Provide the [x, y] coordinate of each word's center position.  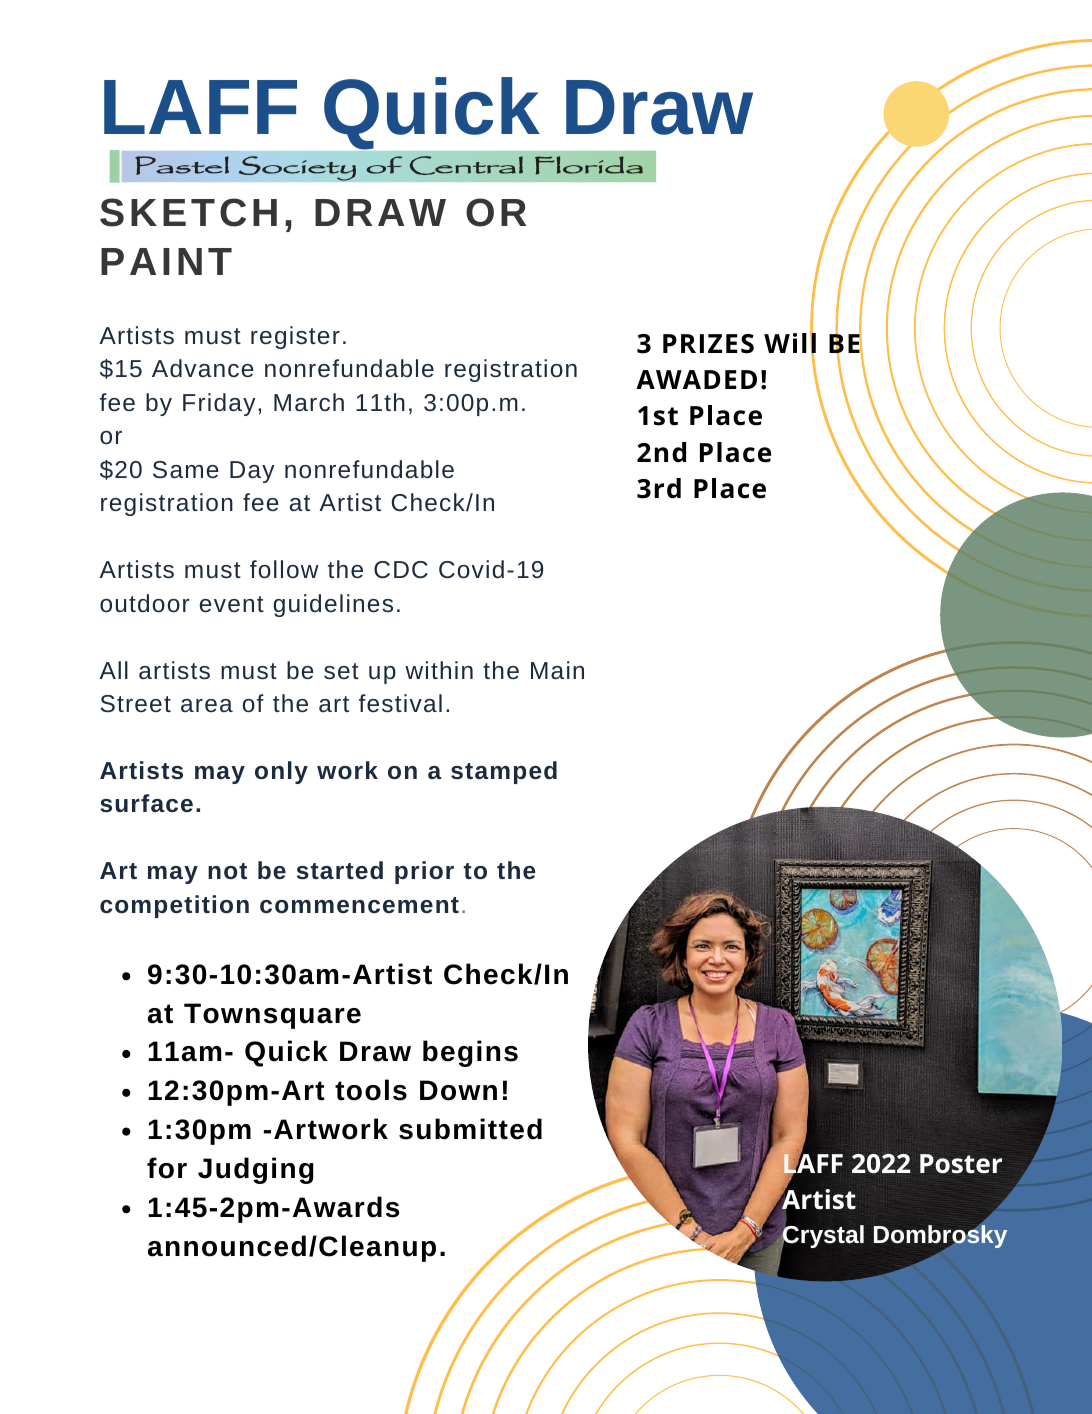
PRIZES [708, 344]
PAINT [166, 261]
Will [790, 343]
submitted [470, 1129]
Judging [256, 1170]
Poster [961, 1164]
